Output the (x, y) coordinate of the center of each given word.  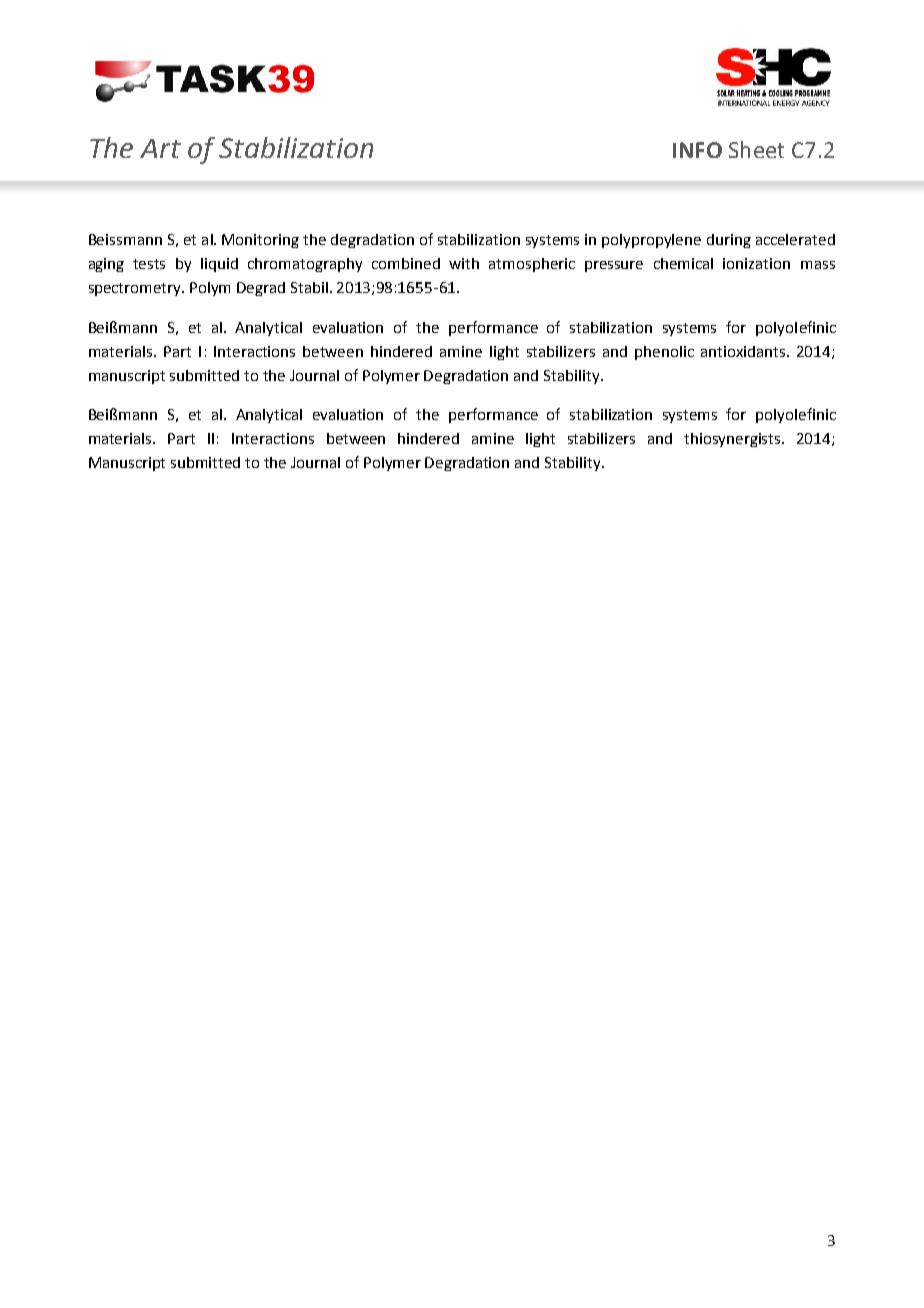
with (464, 263)
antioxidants (744, 351)
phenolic (664, 353)
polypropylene (651, 241)
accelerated (795, 239)
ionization (756, 263)
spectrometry (136, 289)
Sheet (756, 149)
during (729, 241)
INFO (697, 150)
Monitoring (260, 241)
